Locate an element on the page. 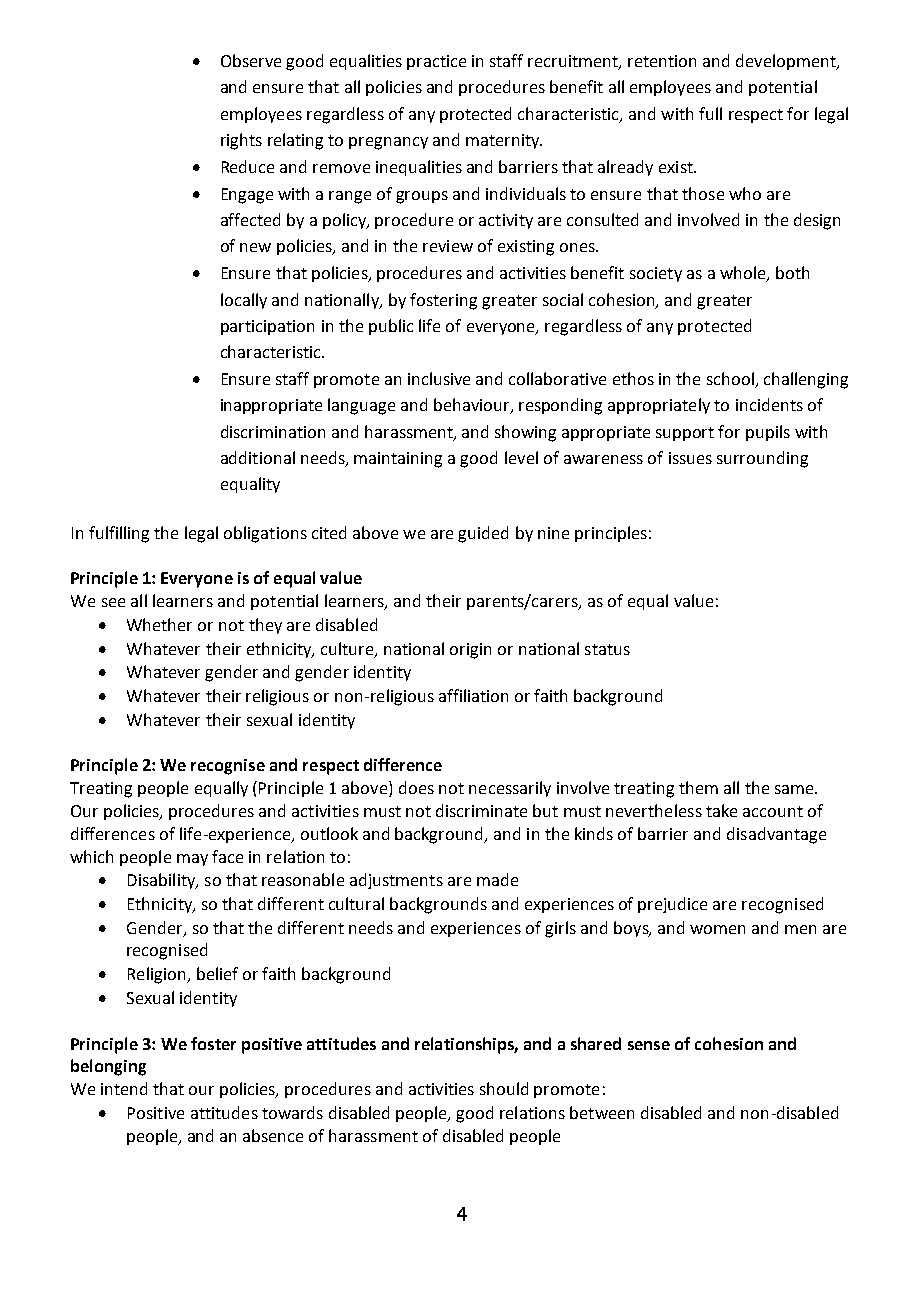  should is located at coordinates (504, 1088).
